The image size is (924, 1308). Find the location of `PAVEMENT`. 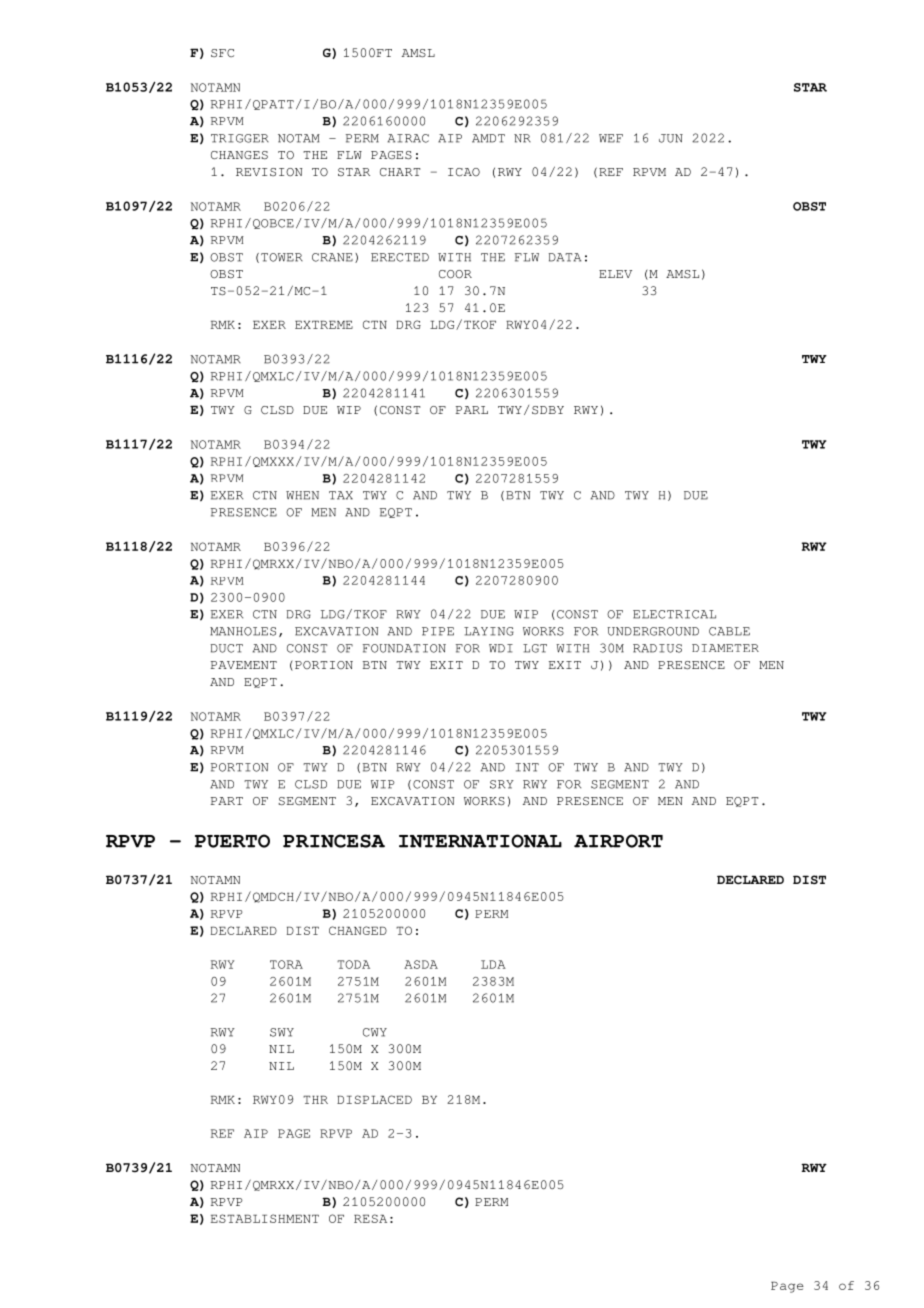

PAVEMENT is located at coordinates (244, 665).
